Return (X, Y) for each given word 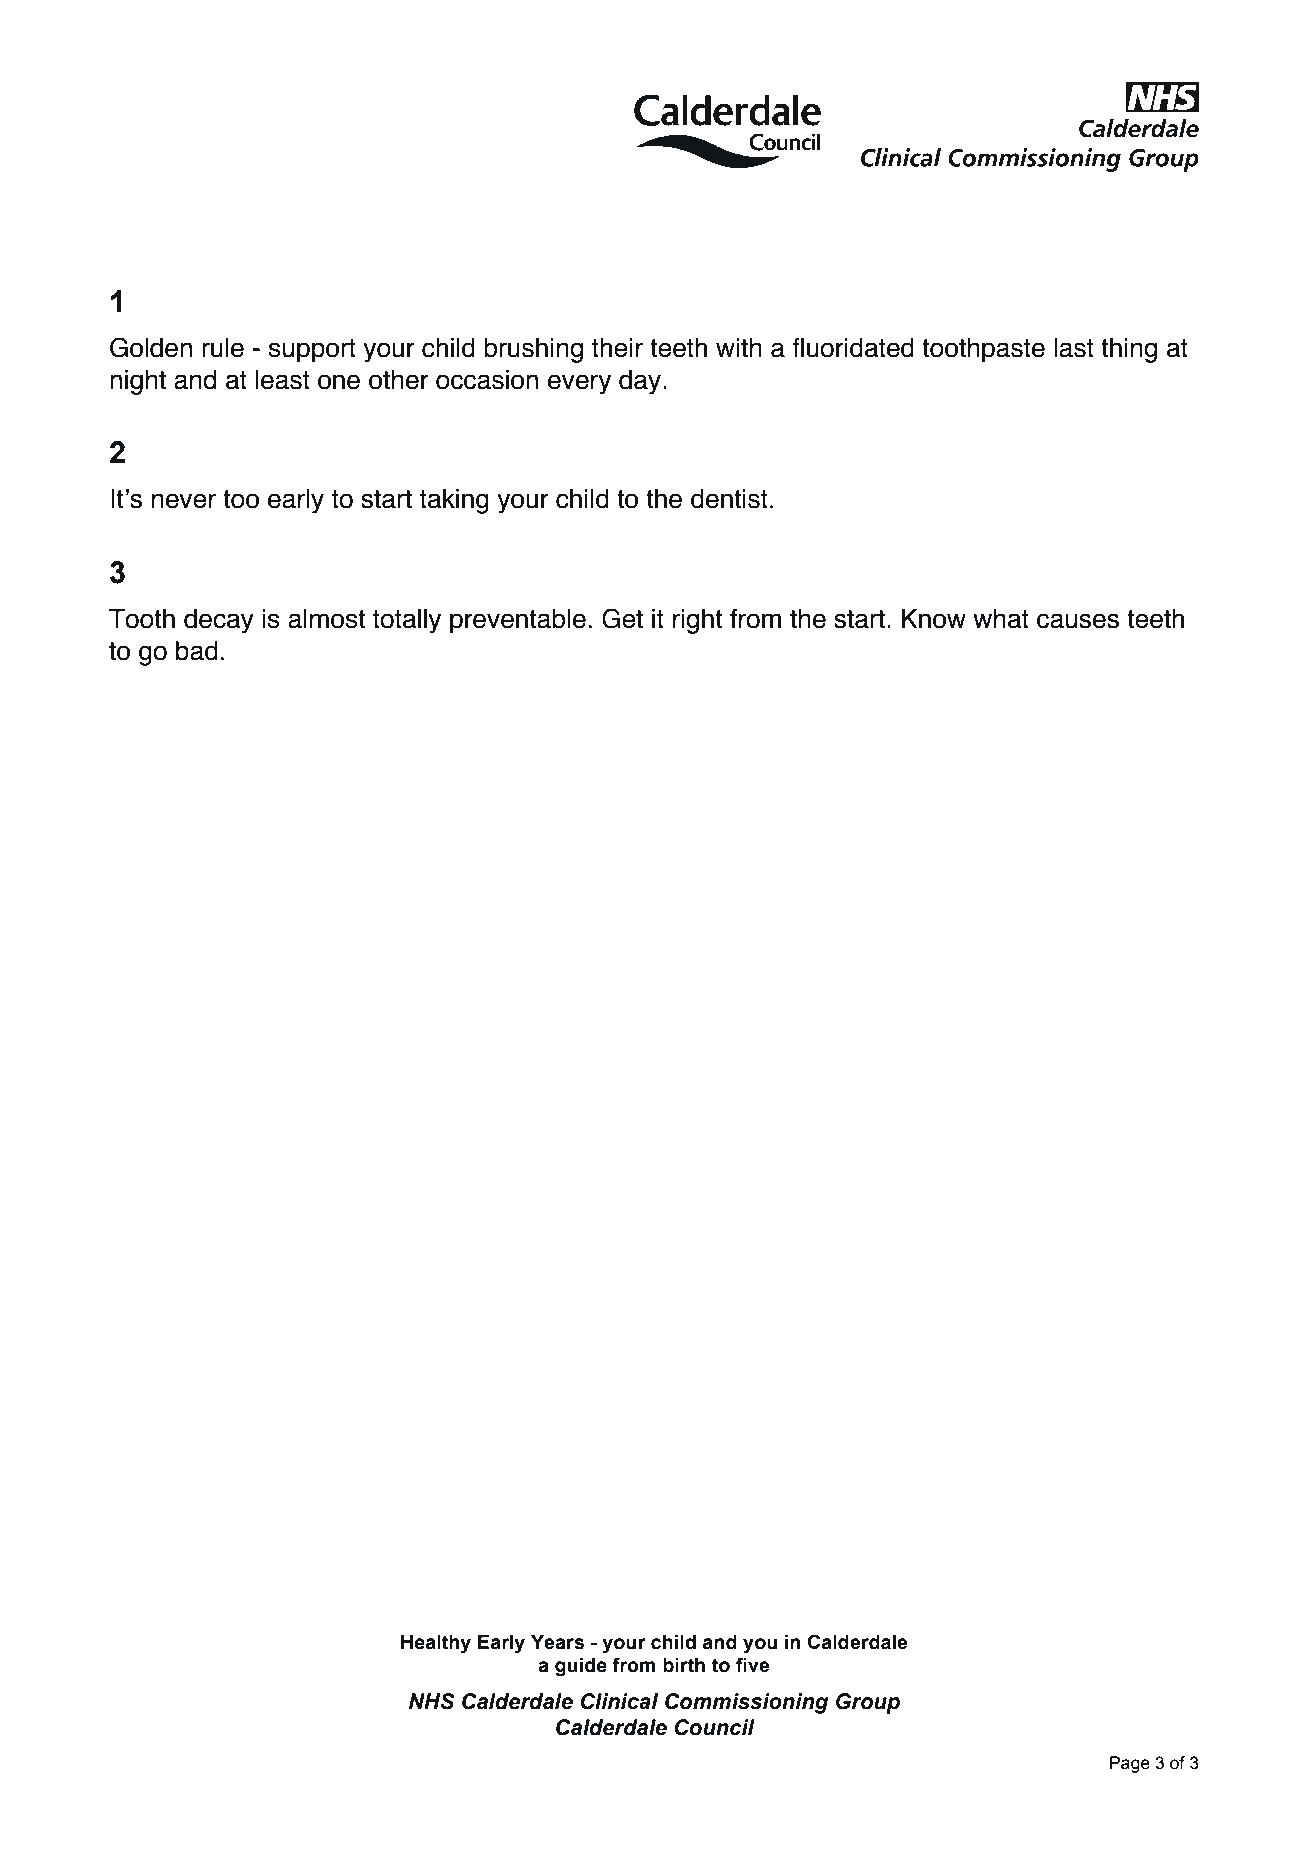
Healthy (436, 1644)
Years (557, 1642)
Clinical (619, 1701)
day (641, 382)
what (1001, 619)
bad (197, 651)
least (282, 380)
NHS (432, 1701)
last (1074, 348)
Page (1130, 1764)
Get (622, 618)
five (752, 1665)
